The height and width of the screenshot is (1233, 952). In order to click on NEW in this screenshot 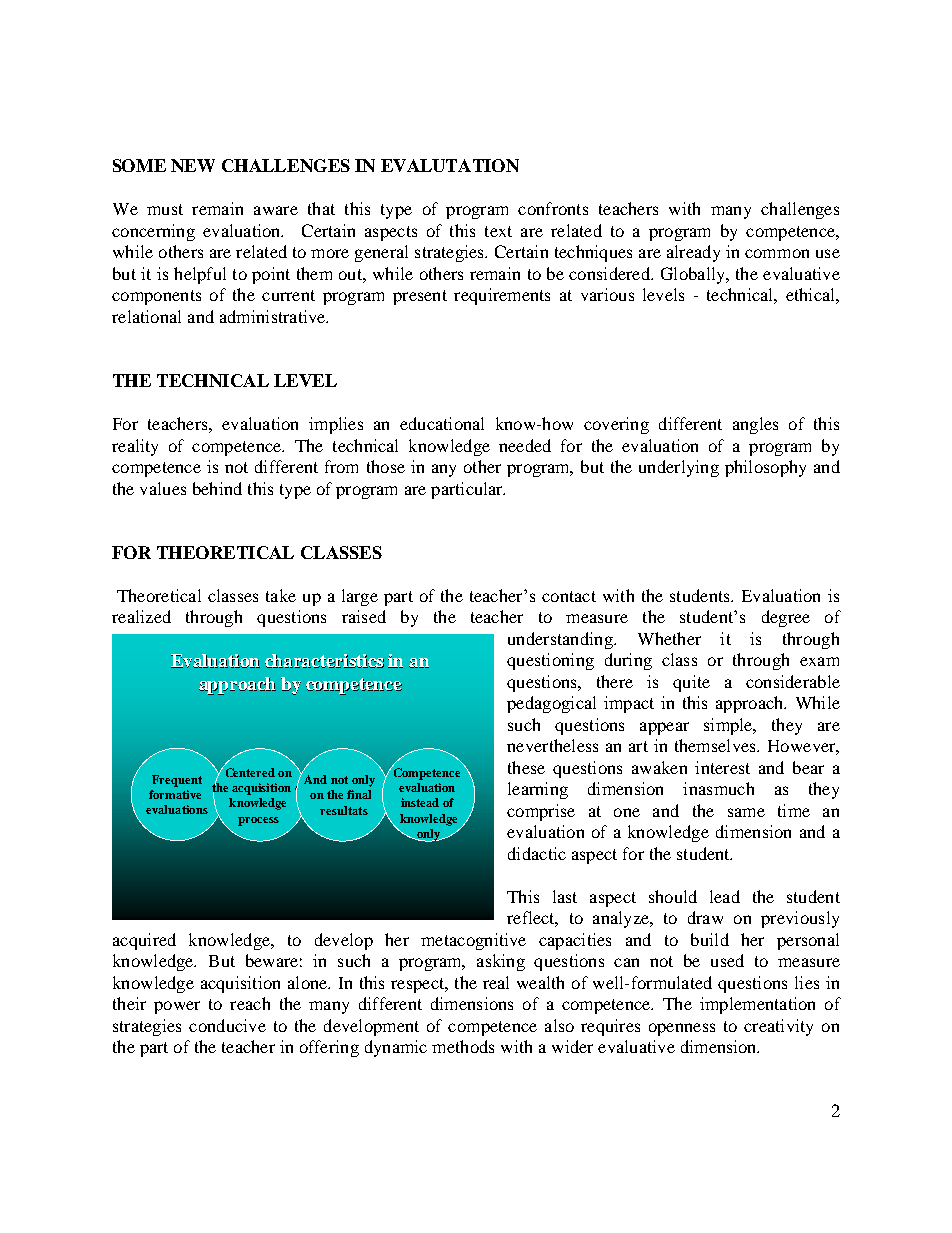, I will do `click(193, 165)`.
